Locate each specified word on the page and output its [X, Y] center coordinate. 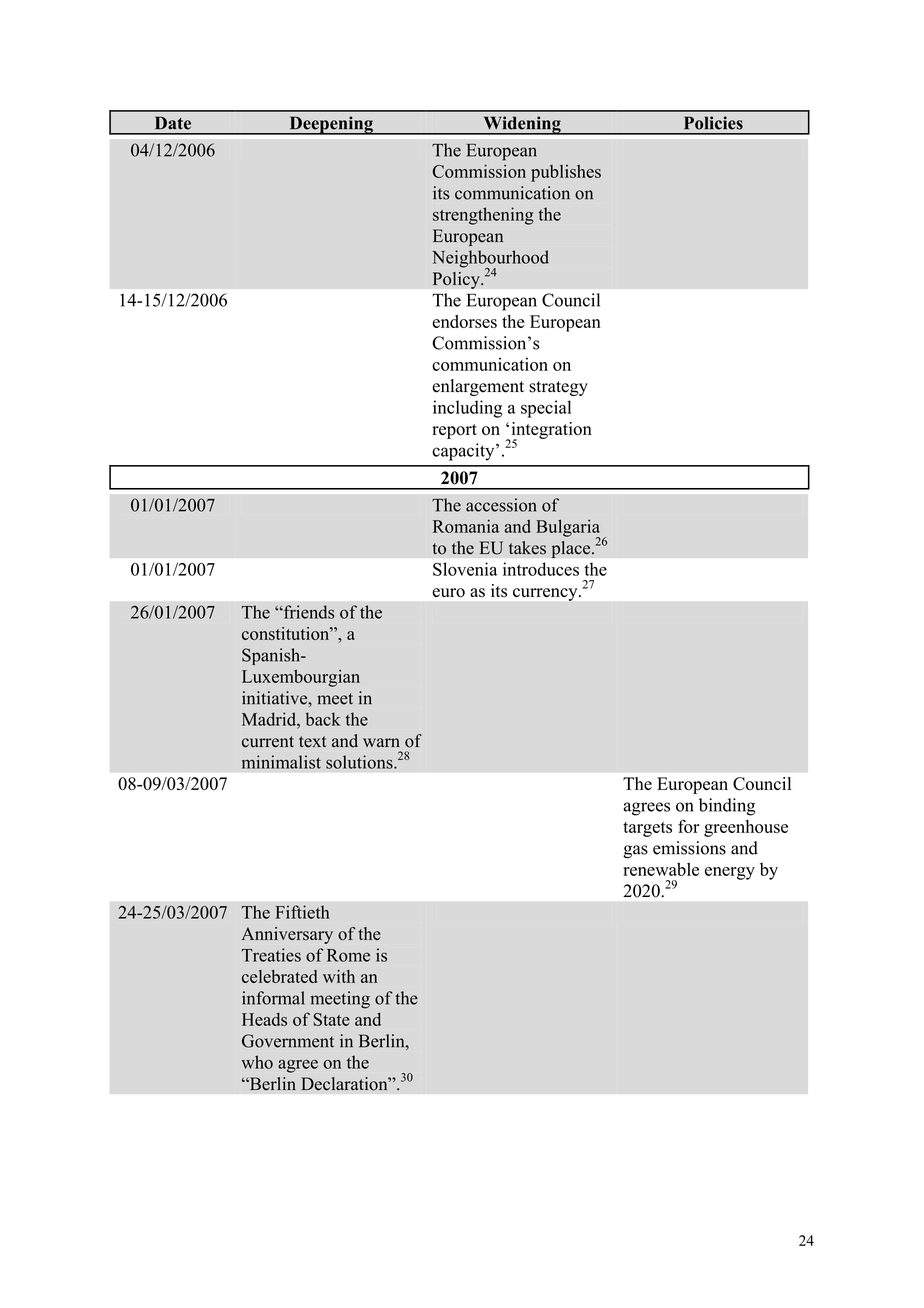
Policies [713, 123]
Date [173, 123]
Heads [264, 1019]
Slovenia [465, 569]
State [332, 1019]
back [323, 719]
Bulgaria [568, 529]
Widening [522, 125]
